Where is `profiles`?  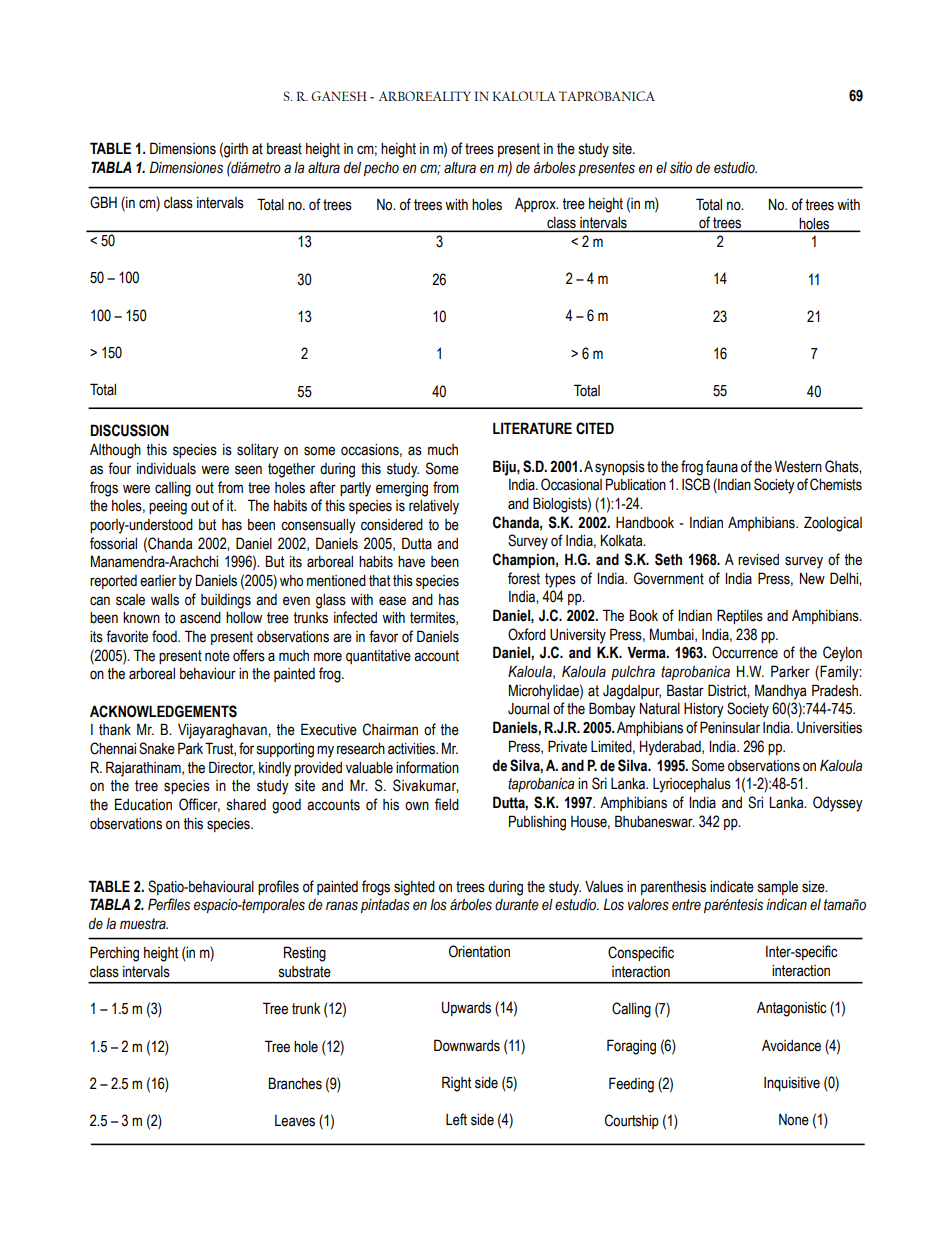
profiles is located at coordinates (278, 887).
